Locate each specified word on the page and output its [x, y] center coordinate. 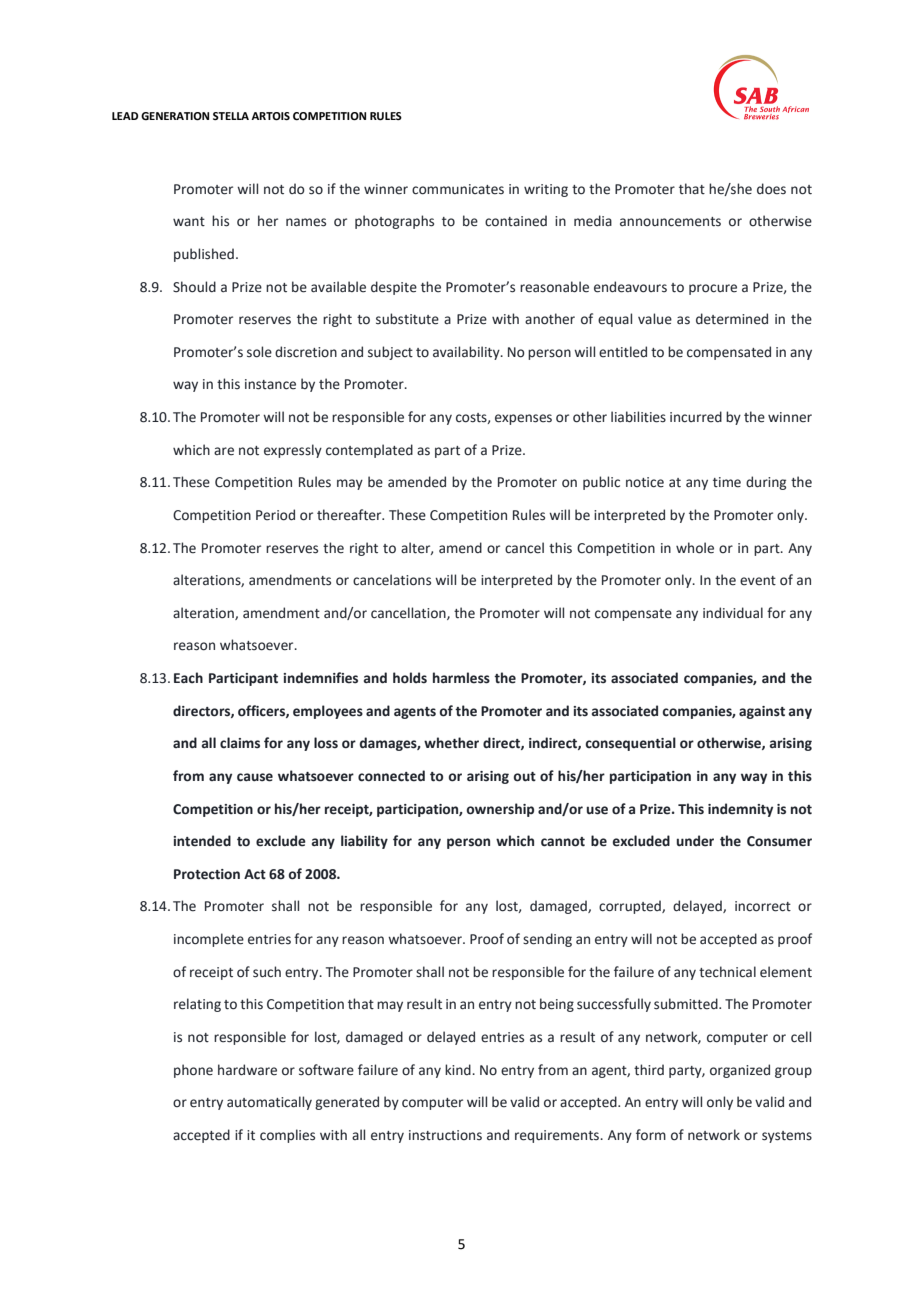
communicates [458, 189]
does [771, 189]
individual [733, 613]
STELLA [231, 116]
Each [188, 677]
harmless [461, 678]
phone [193, 1071]
